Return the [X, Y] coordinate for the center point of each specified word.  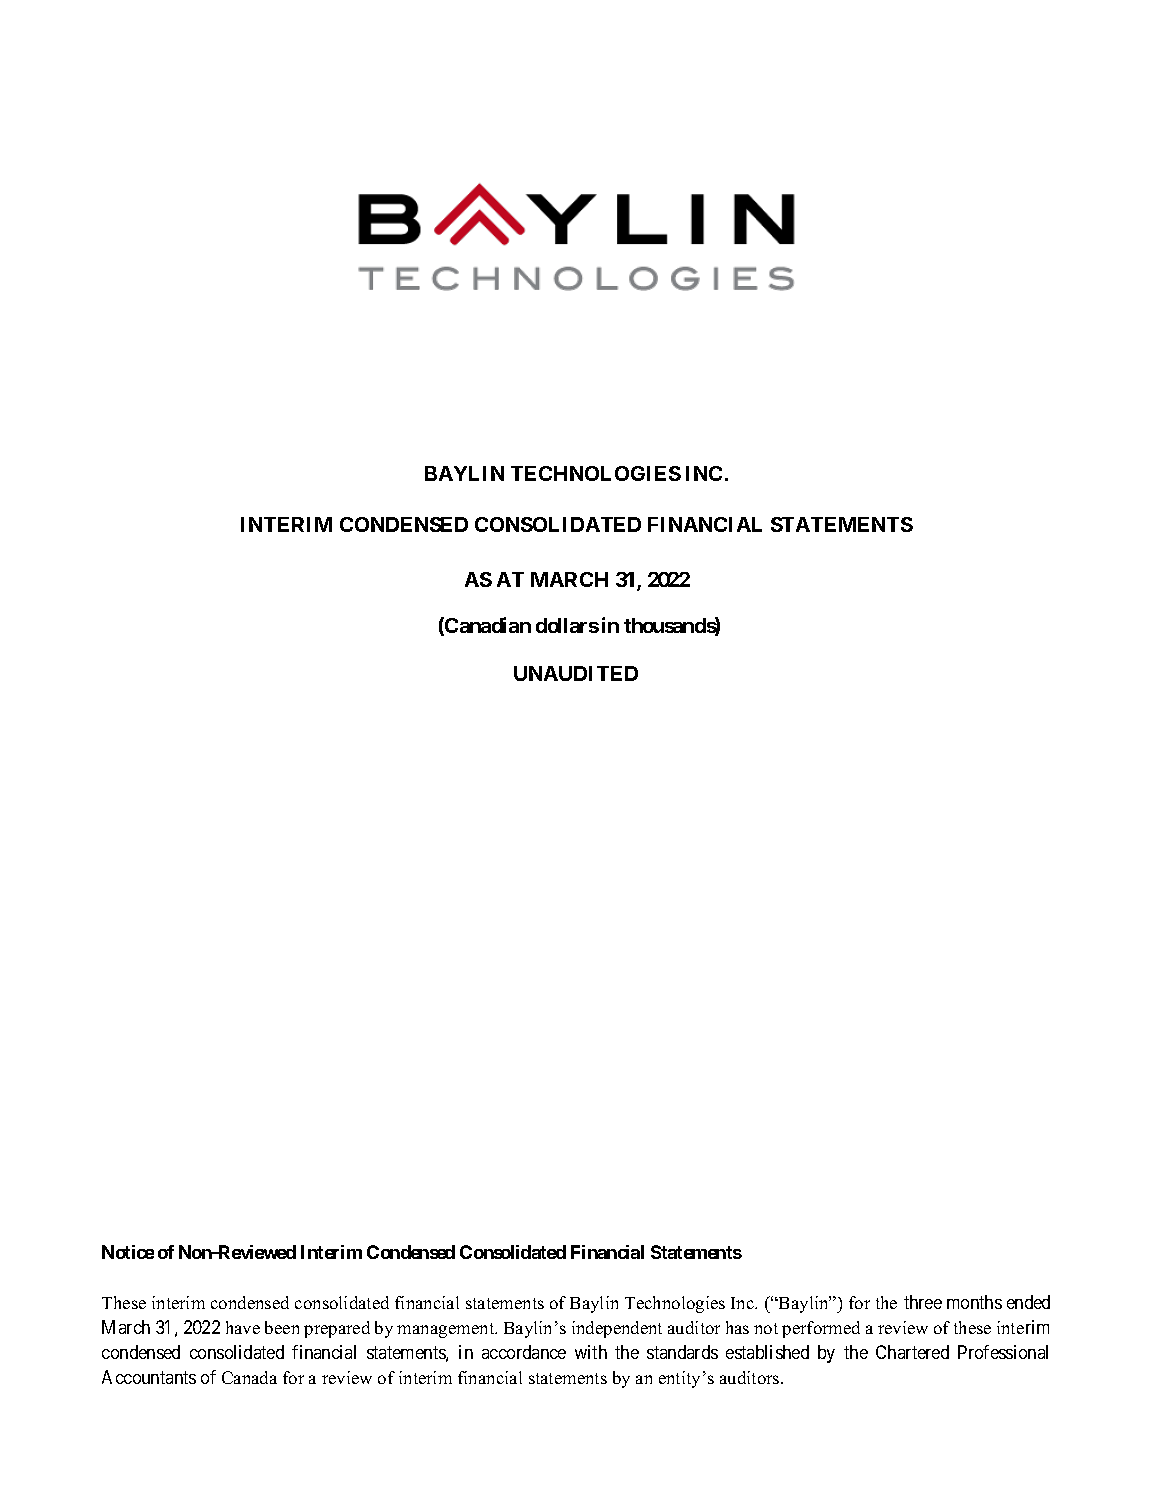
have [243, 1327]
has [737, 1327]
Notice [128, 1252]
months [974, 1302]
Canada [249, 1377]
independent [617, 1329]
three [923, 1302]
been [282, 1327]
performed [821, 1329]
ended [1028, 1302]
